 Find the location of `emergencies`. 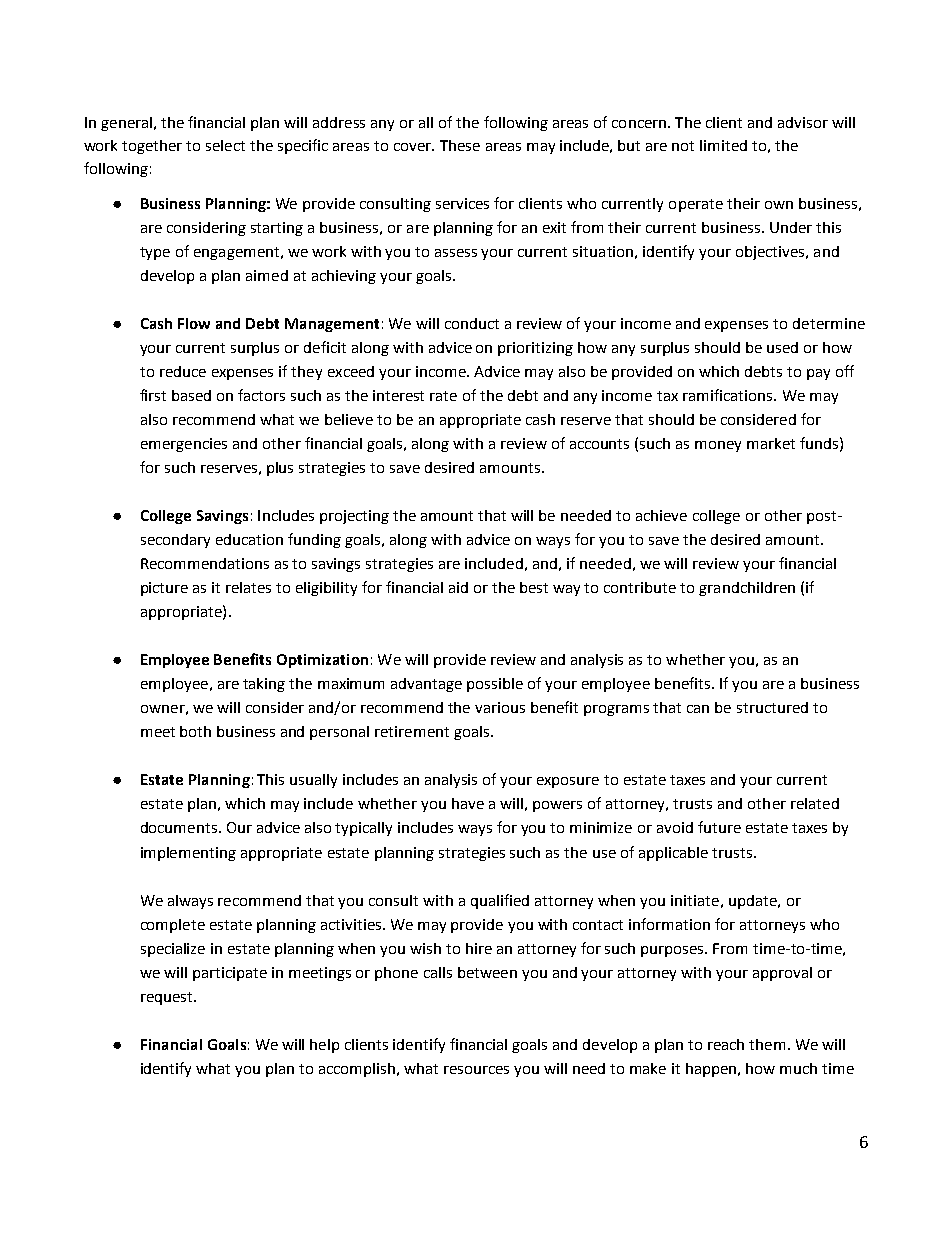

emergencies is located at coordinates (184, 445).
